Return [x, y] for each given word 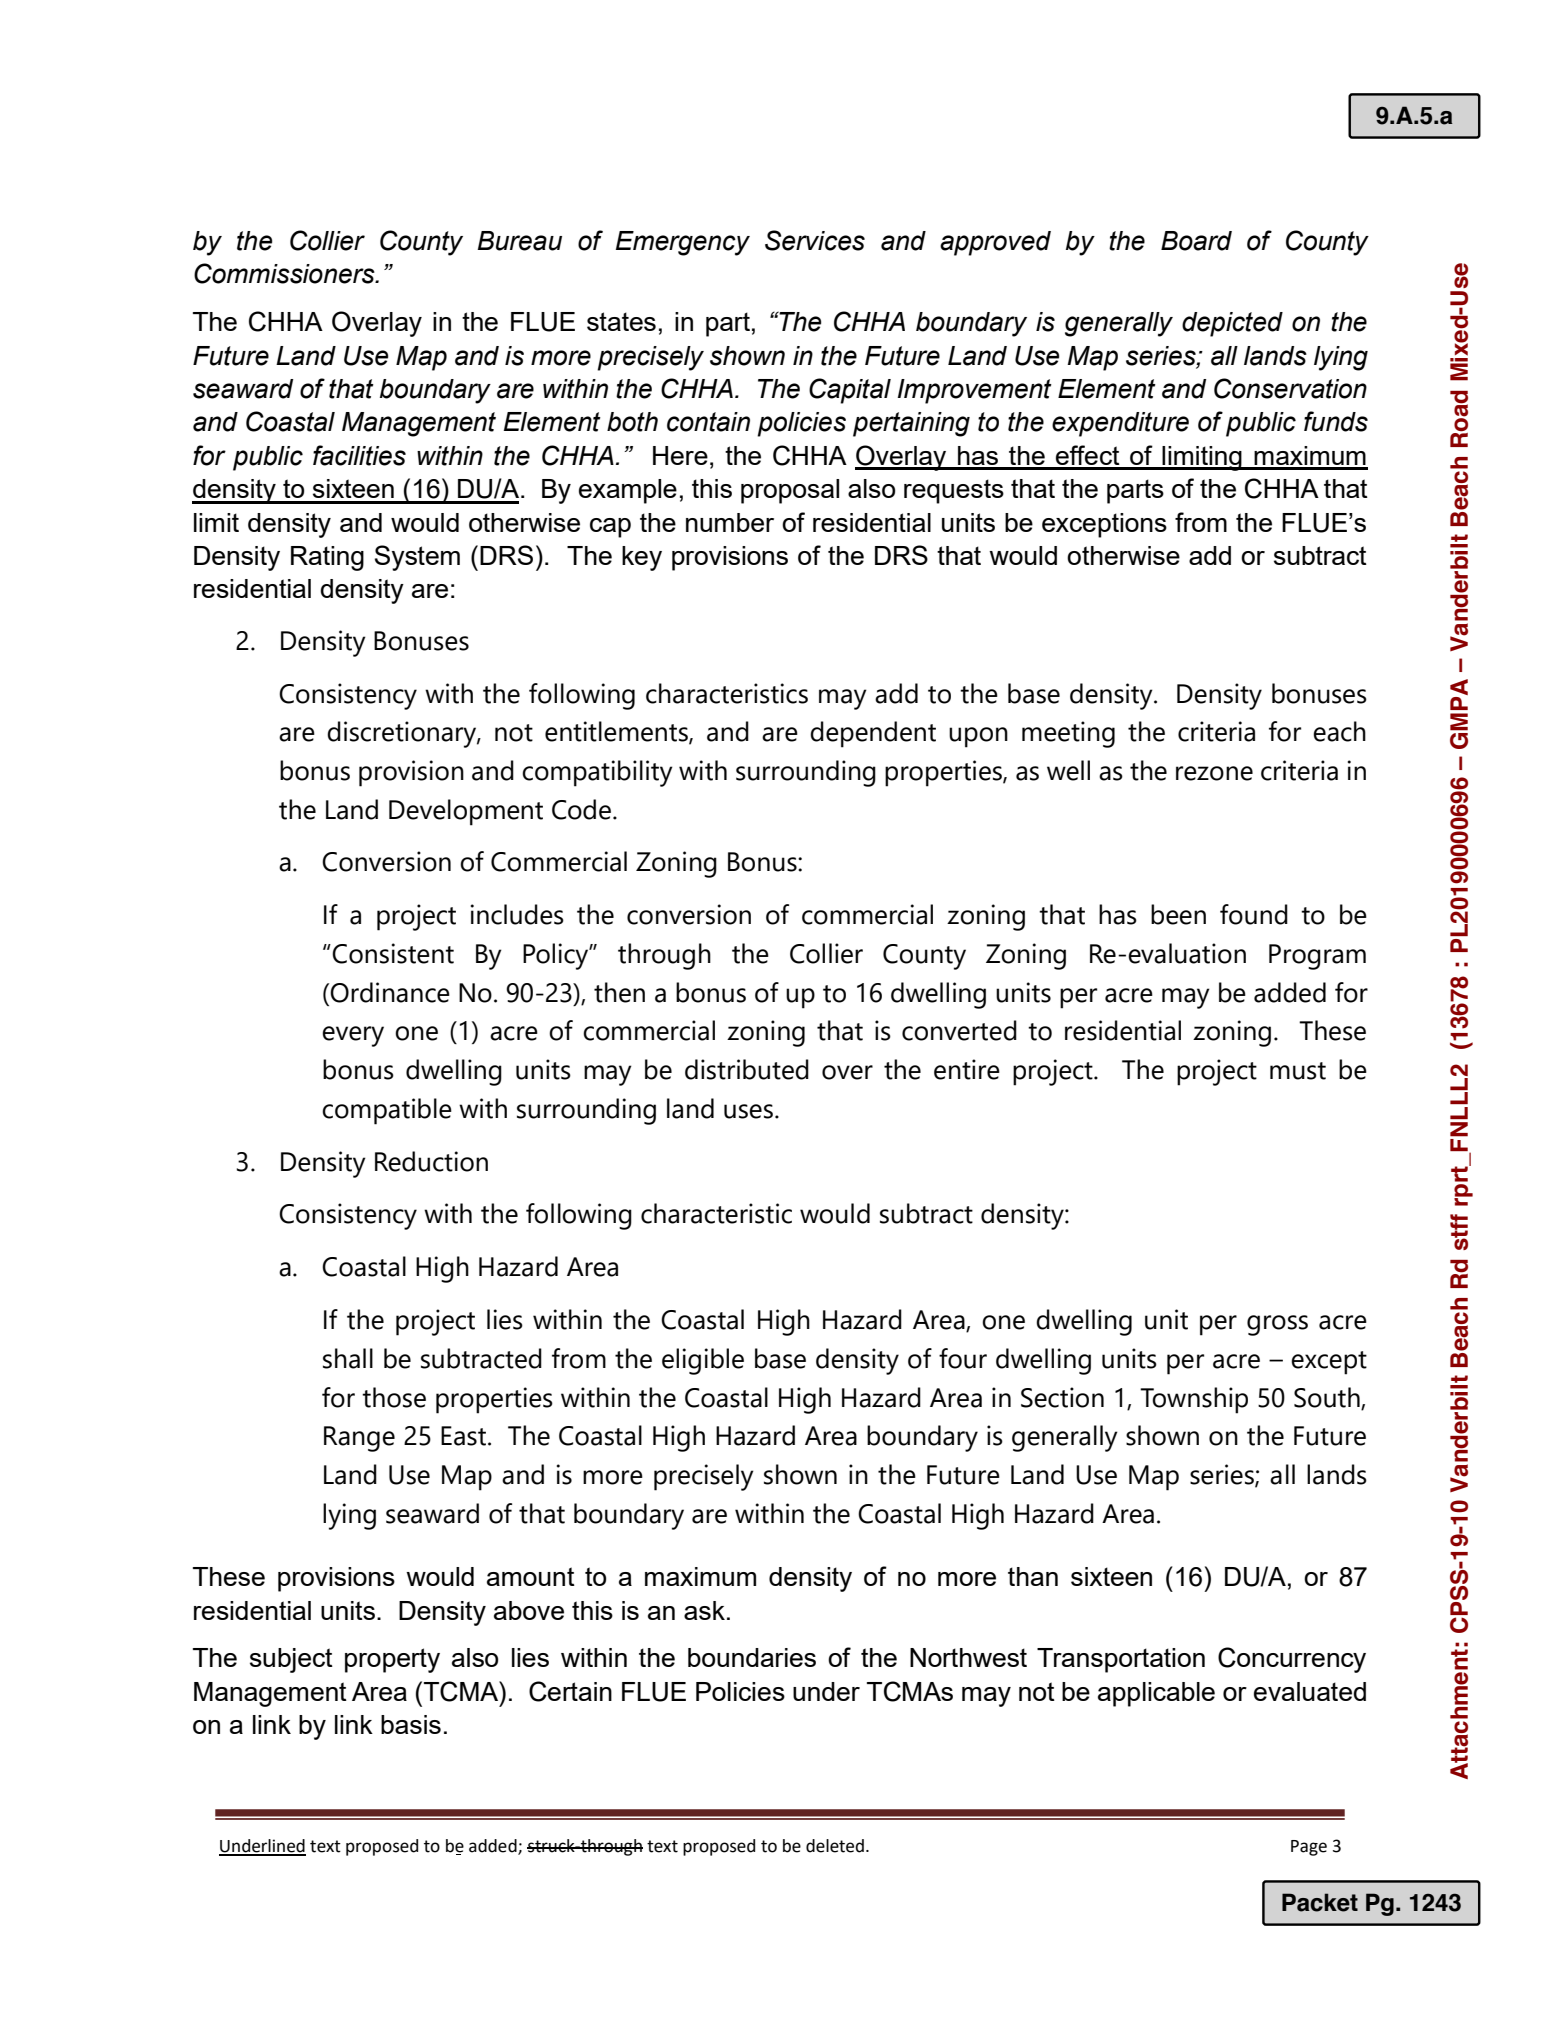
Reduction [431, 1161]
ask [704, 1610]
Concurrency [1292, 1660]
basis [411, 1724]
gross [1277, 1325]
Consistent [393, 953]
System [417, 558]
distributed [747, 1069]
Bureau [519, 241]
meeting [1068, 734]
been [1178, 914]
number [730, 522]
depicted [1232, 324]
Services [815, 240]
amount [531, 1576]
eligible [703, 1361]
